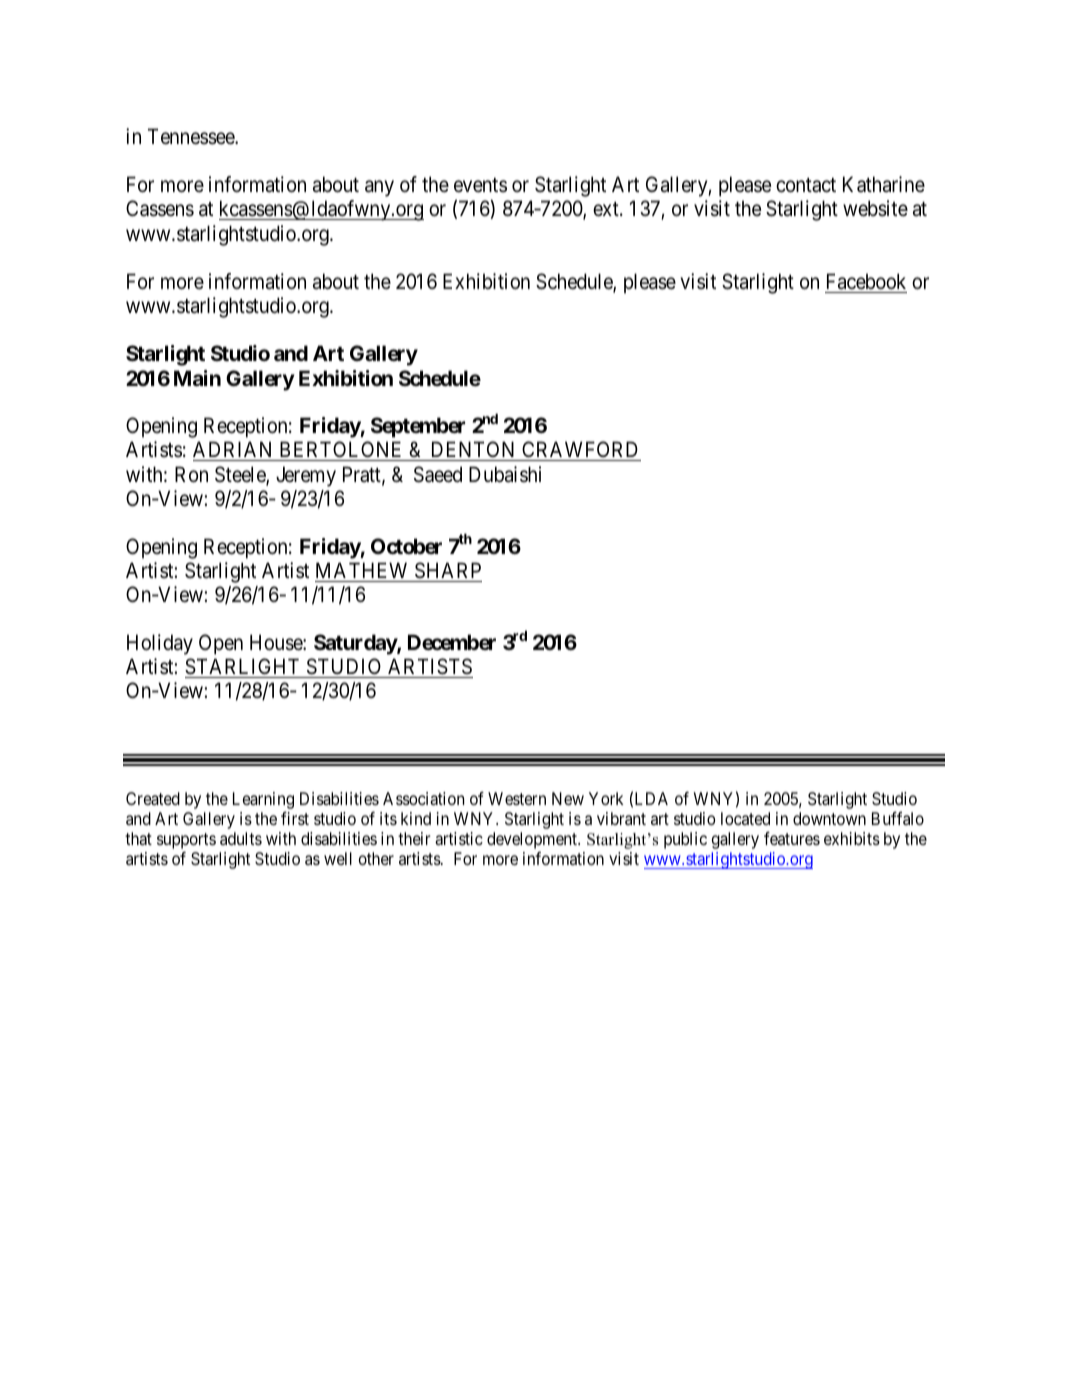  What do you see at coordinates (418, 427) in the document?
I see `September` at bounding box center [418, 427].
